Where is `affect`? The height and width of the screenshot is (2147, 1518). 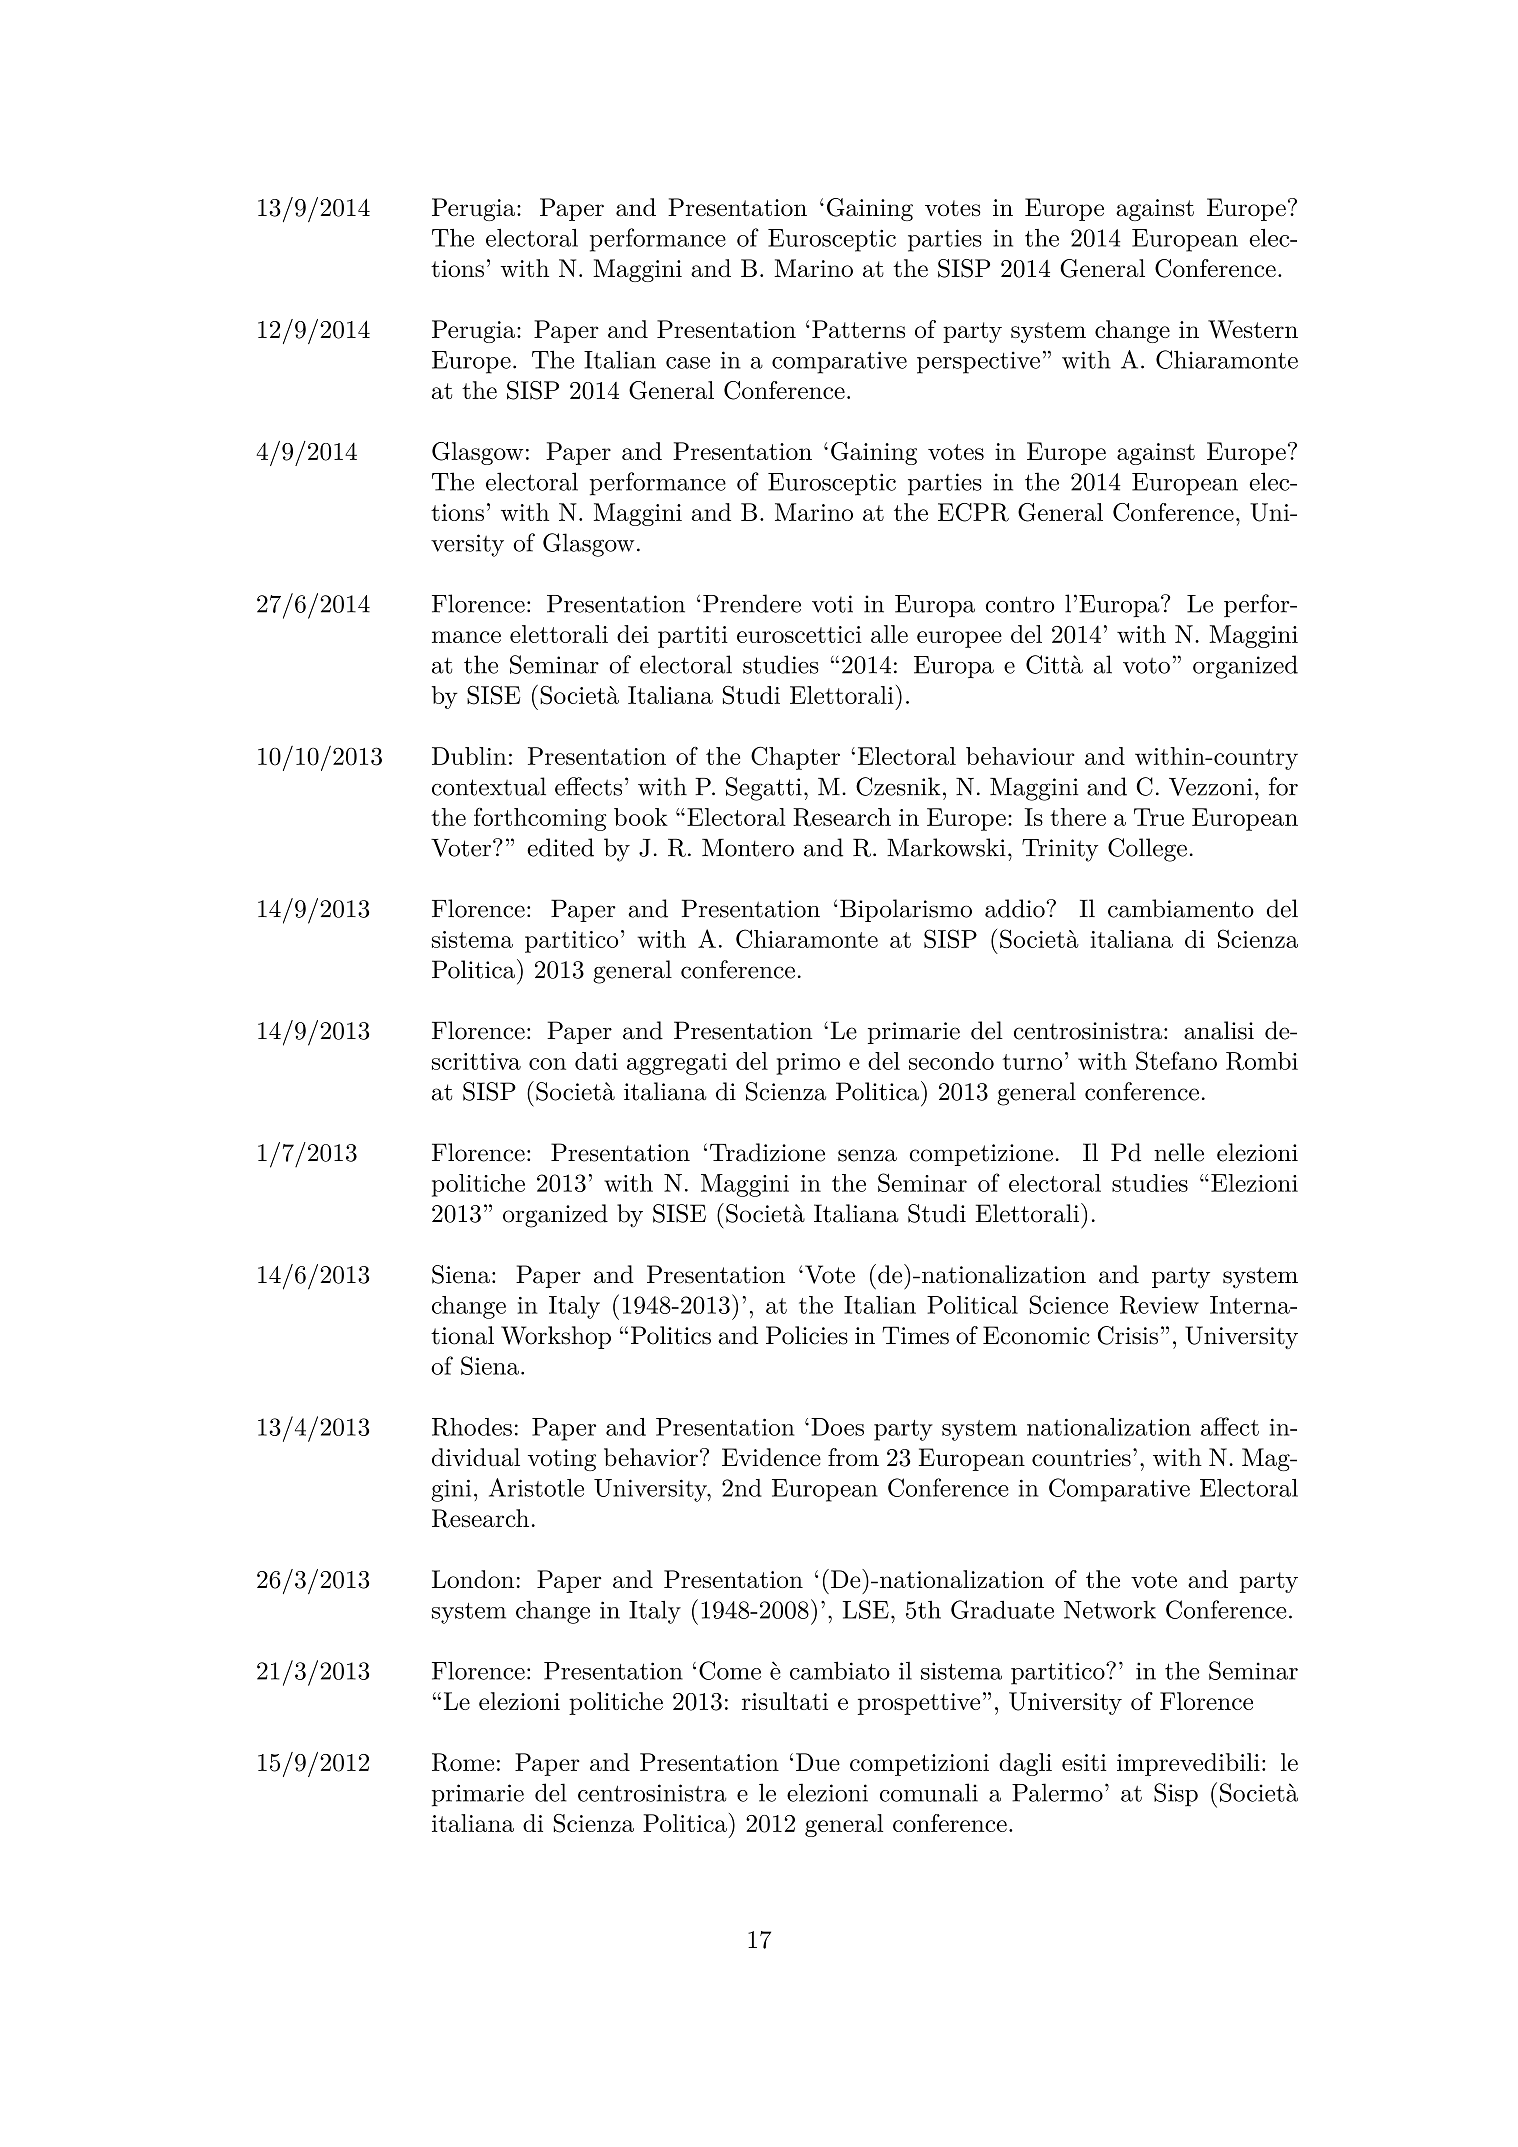 affect is located at coordinates (1230, 1426).
